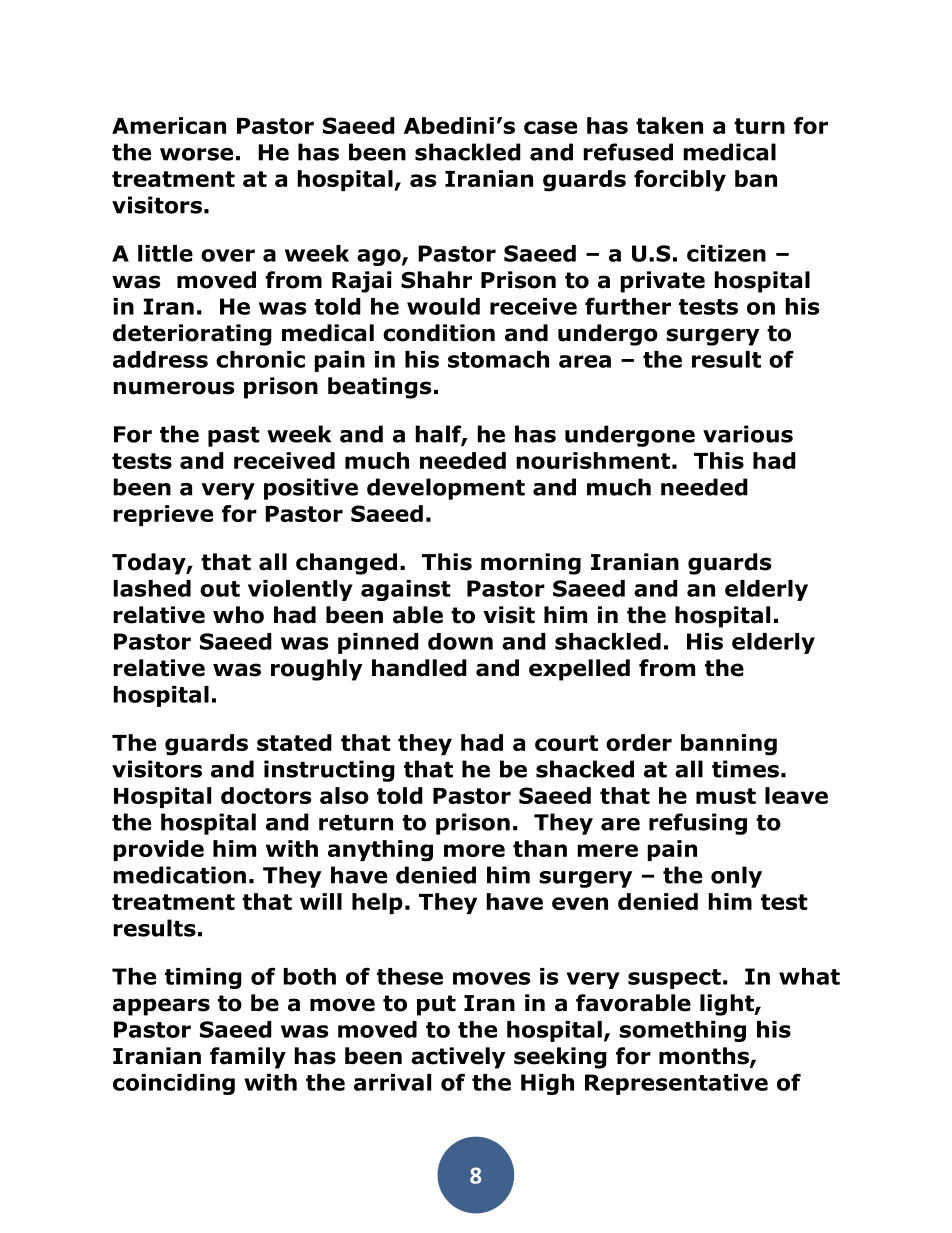 The width and height of the page is (952, 1233). What do you see at coordinates (474, 850) in the page?
I see `more` at bounding box center [474, 850].
